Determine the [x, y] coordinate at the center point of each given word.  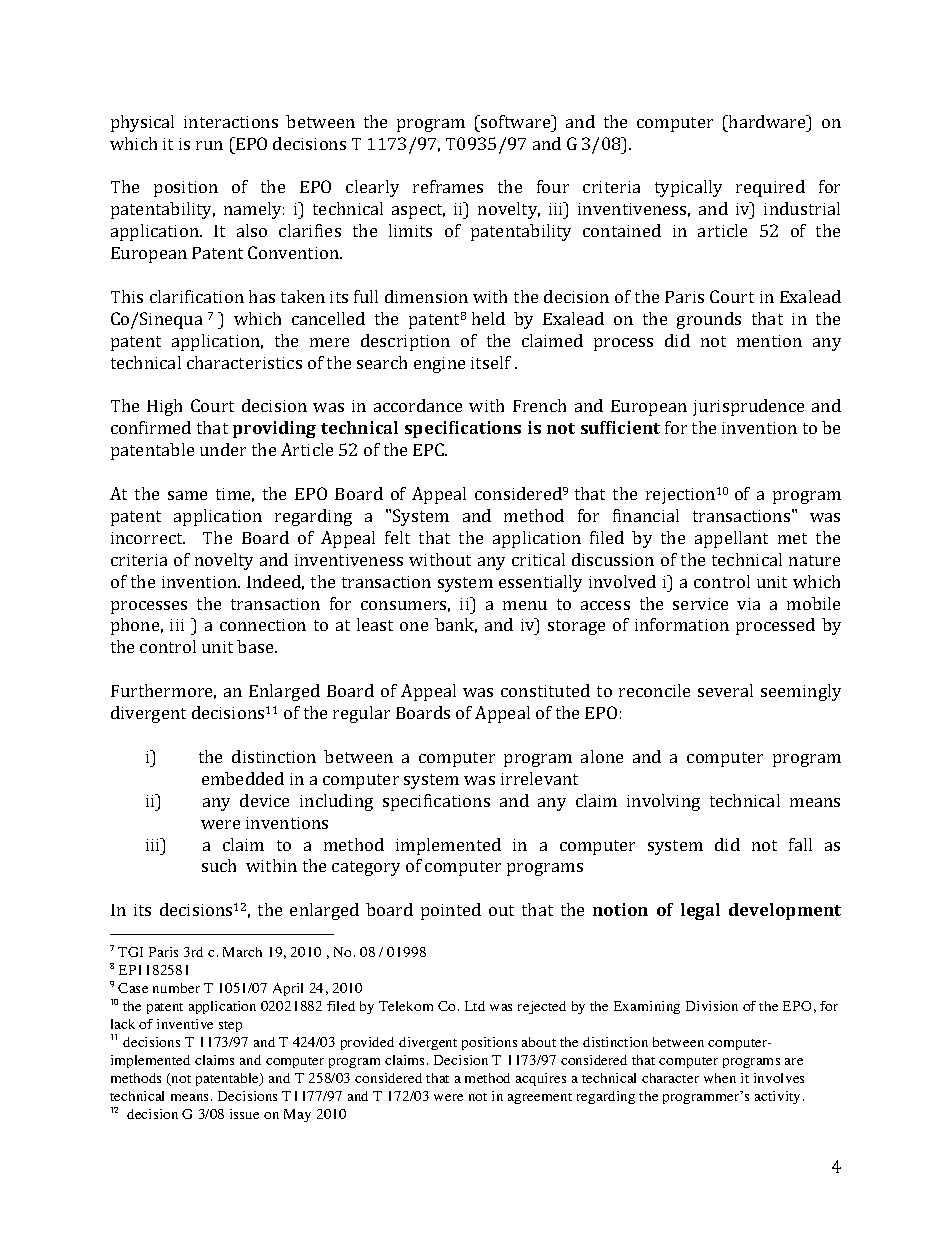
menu [525, 605]
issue [244, 1114]
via [748, 604]
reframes [448, 186]
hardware [767, 121]
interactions [231, 122]
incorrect [148, 538]
